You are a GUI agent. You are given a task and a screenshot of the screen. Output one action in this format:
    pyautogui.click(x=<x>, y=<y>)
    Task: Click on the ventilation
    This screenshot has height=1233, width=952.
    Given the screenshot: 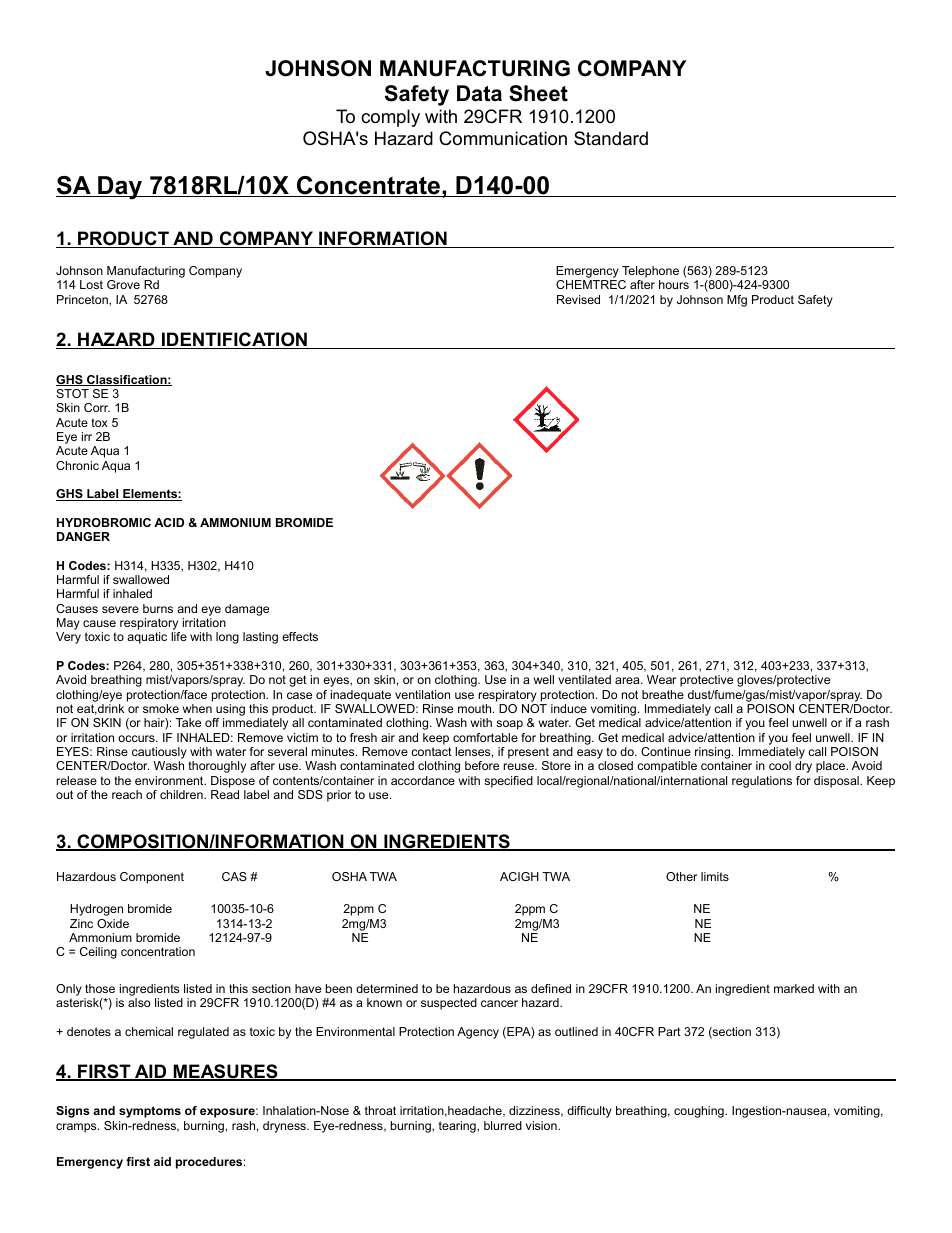 What is the action you would take?
    pyautogui.click(x=422, y=694)
